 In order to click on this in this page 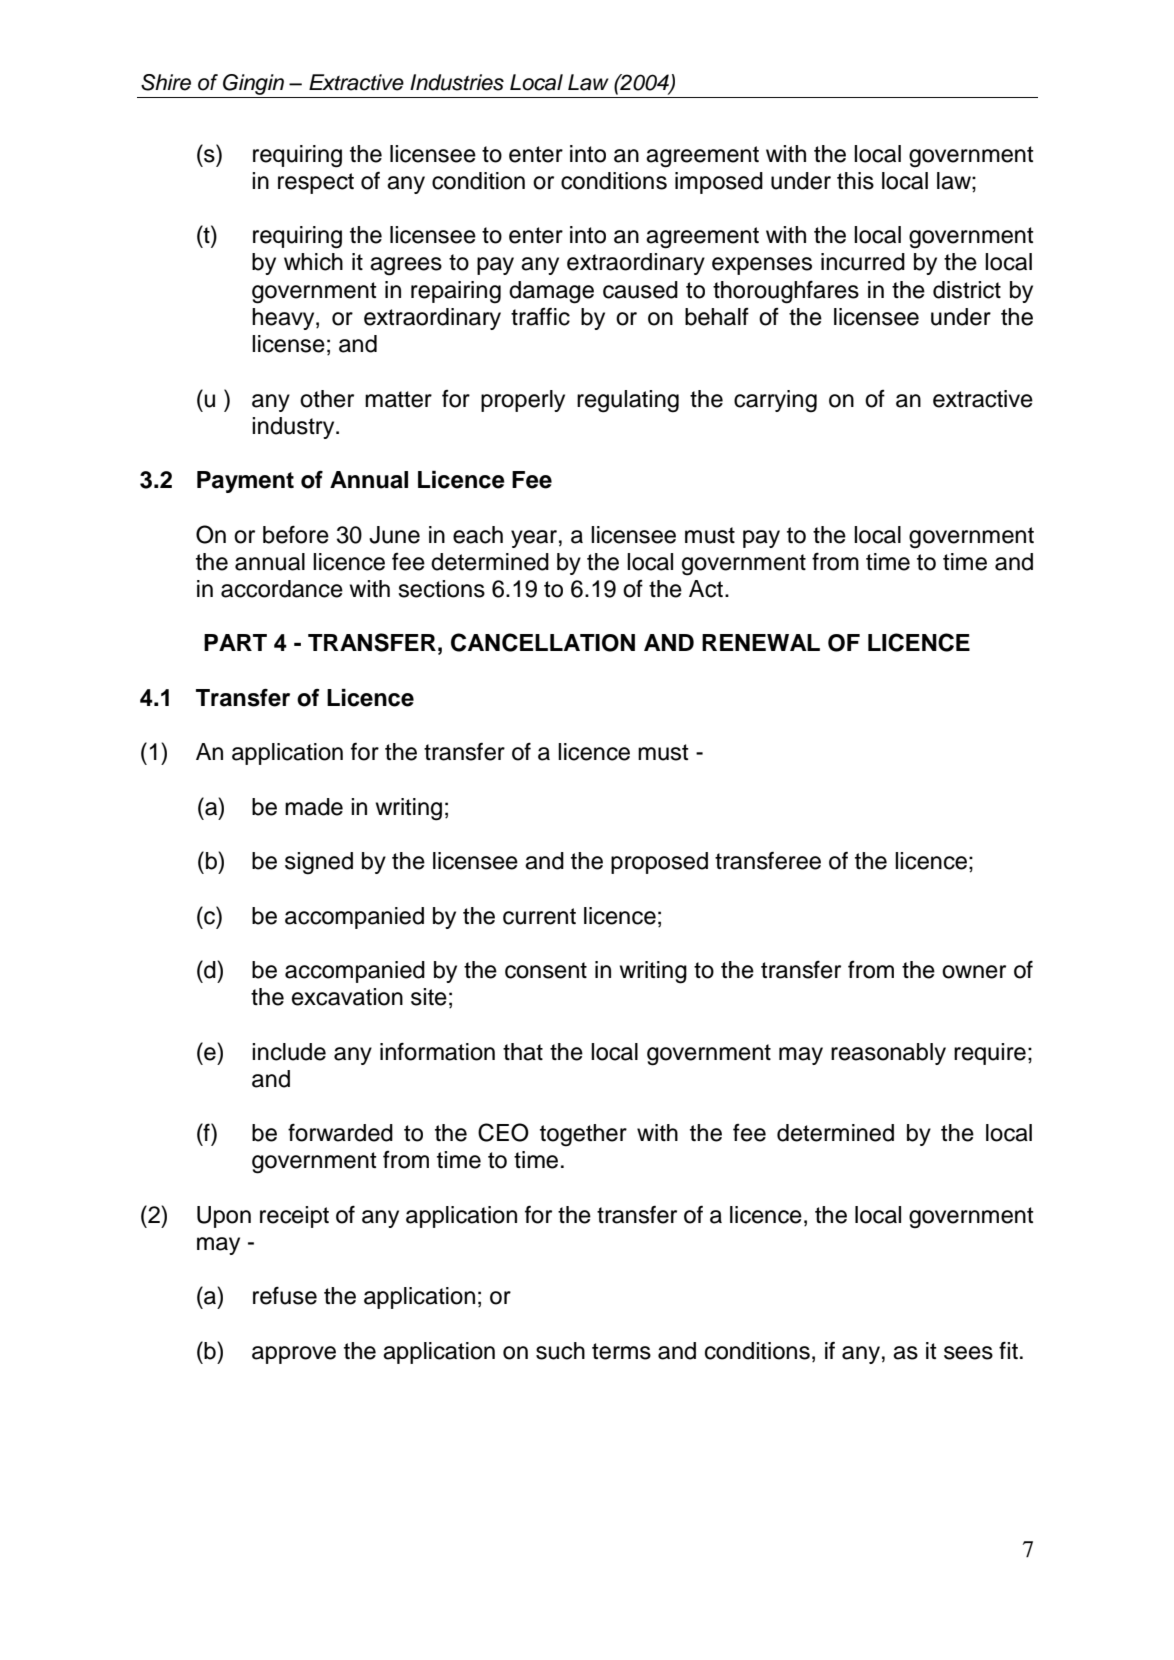, I will do `click(855, 181)`.
